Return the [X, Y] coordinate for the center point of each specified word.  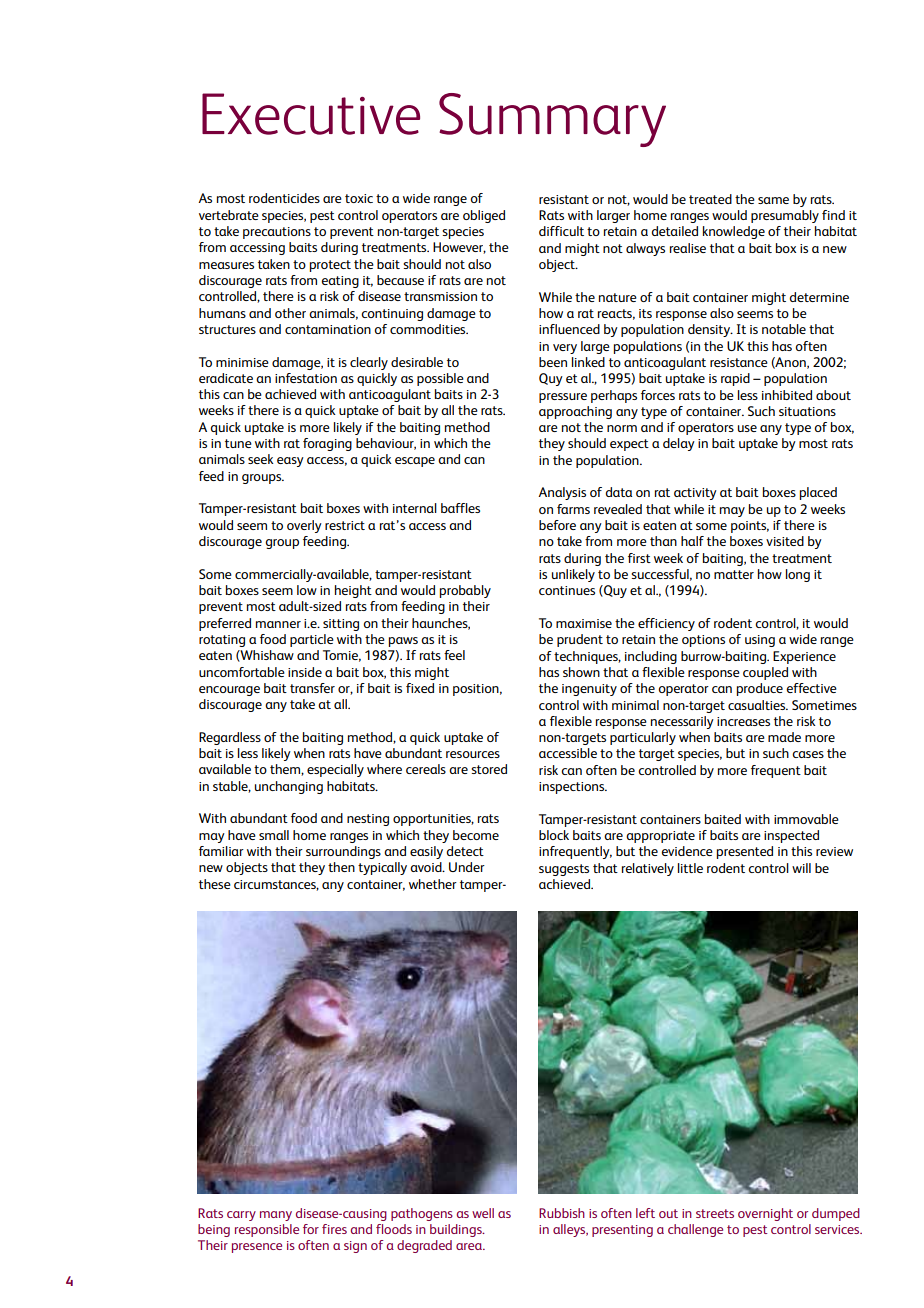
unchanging [289, 787]
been [553, 362]
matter [734, 574]
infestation [306, 378]
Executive [311, 114]
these [215, 884]
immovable [806, 819]
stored [489, 769]
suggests [564, 870]
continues [567, 590]
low [307, 590]
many [276, 1216]
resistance [739, 362]
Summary [552, 120]
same [773, 200]
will [801, 868]
